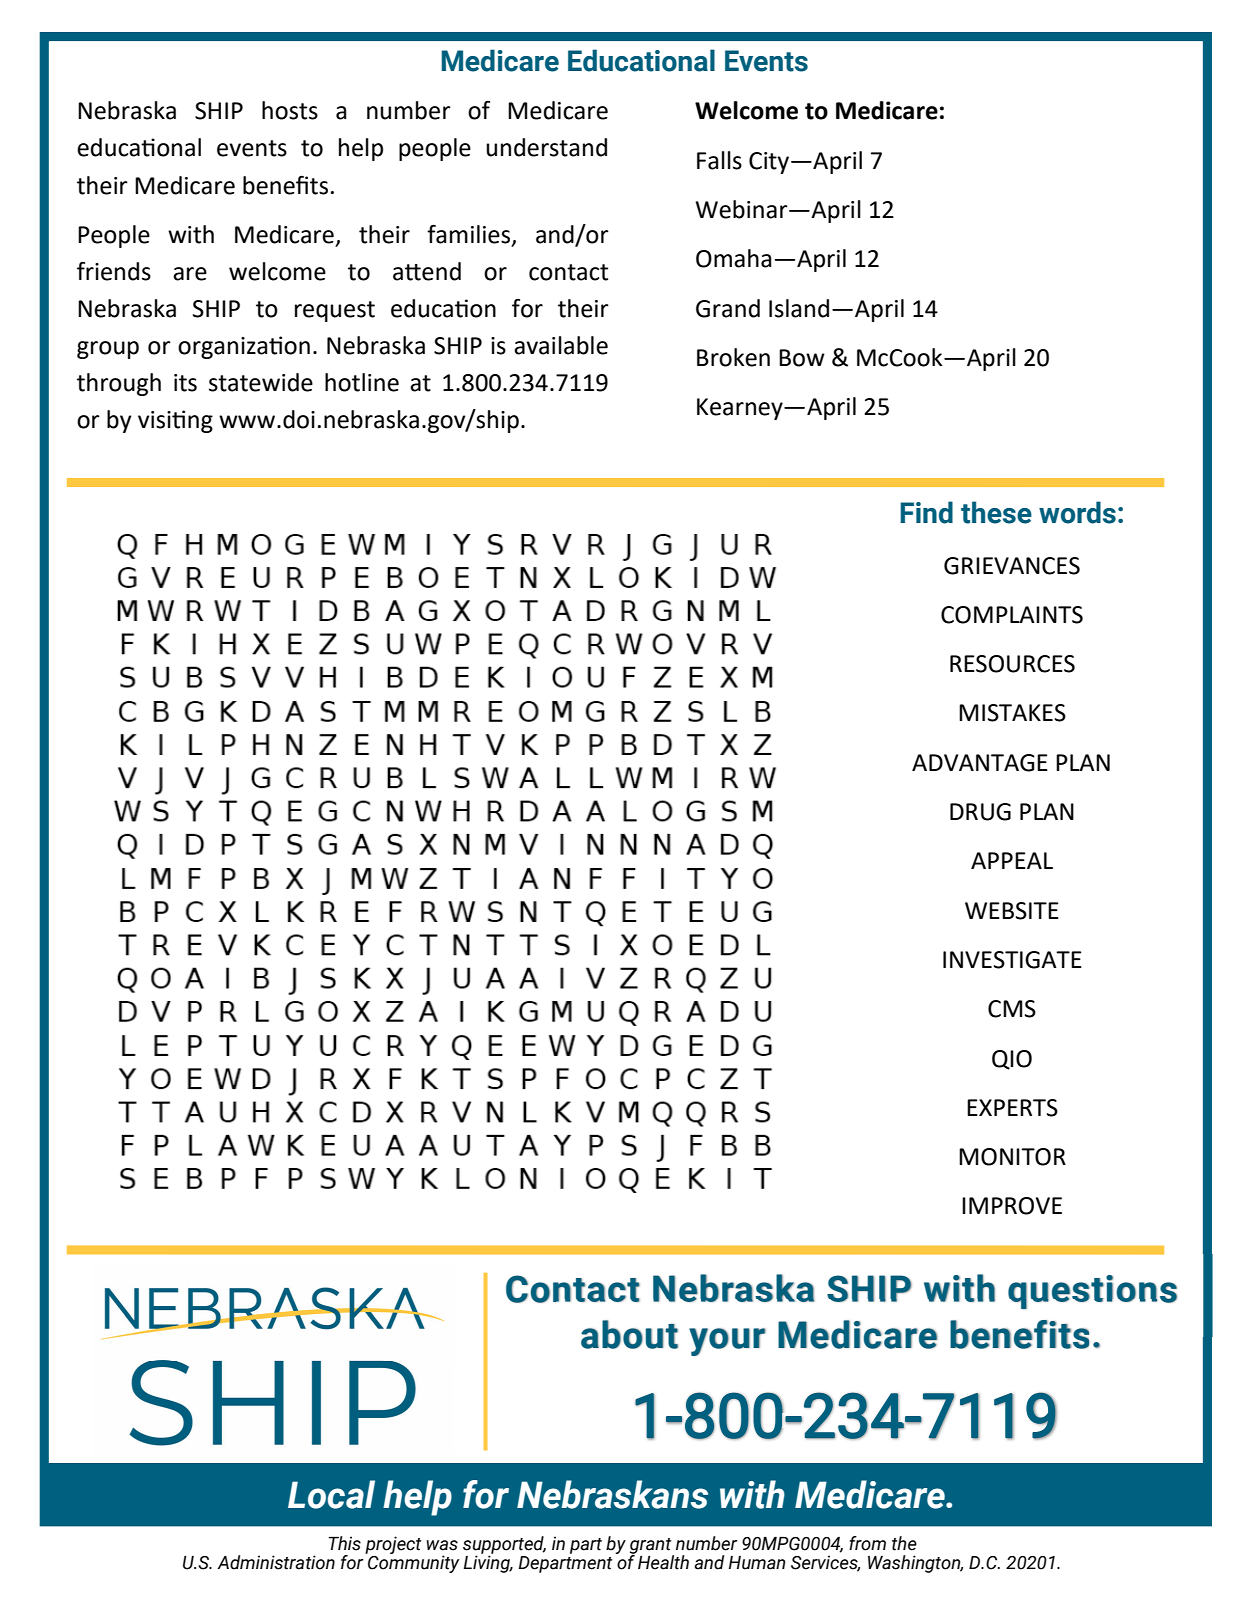 Image resolution: width=1244 pixels, height=1610 pixels. What do you see at coordinates (276, 1562) in the screenshot?
I see `Administration` at bounding box center [276, 1562].
